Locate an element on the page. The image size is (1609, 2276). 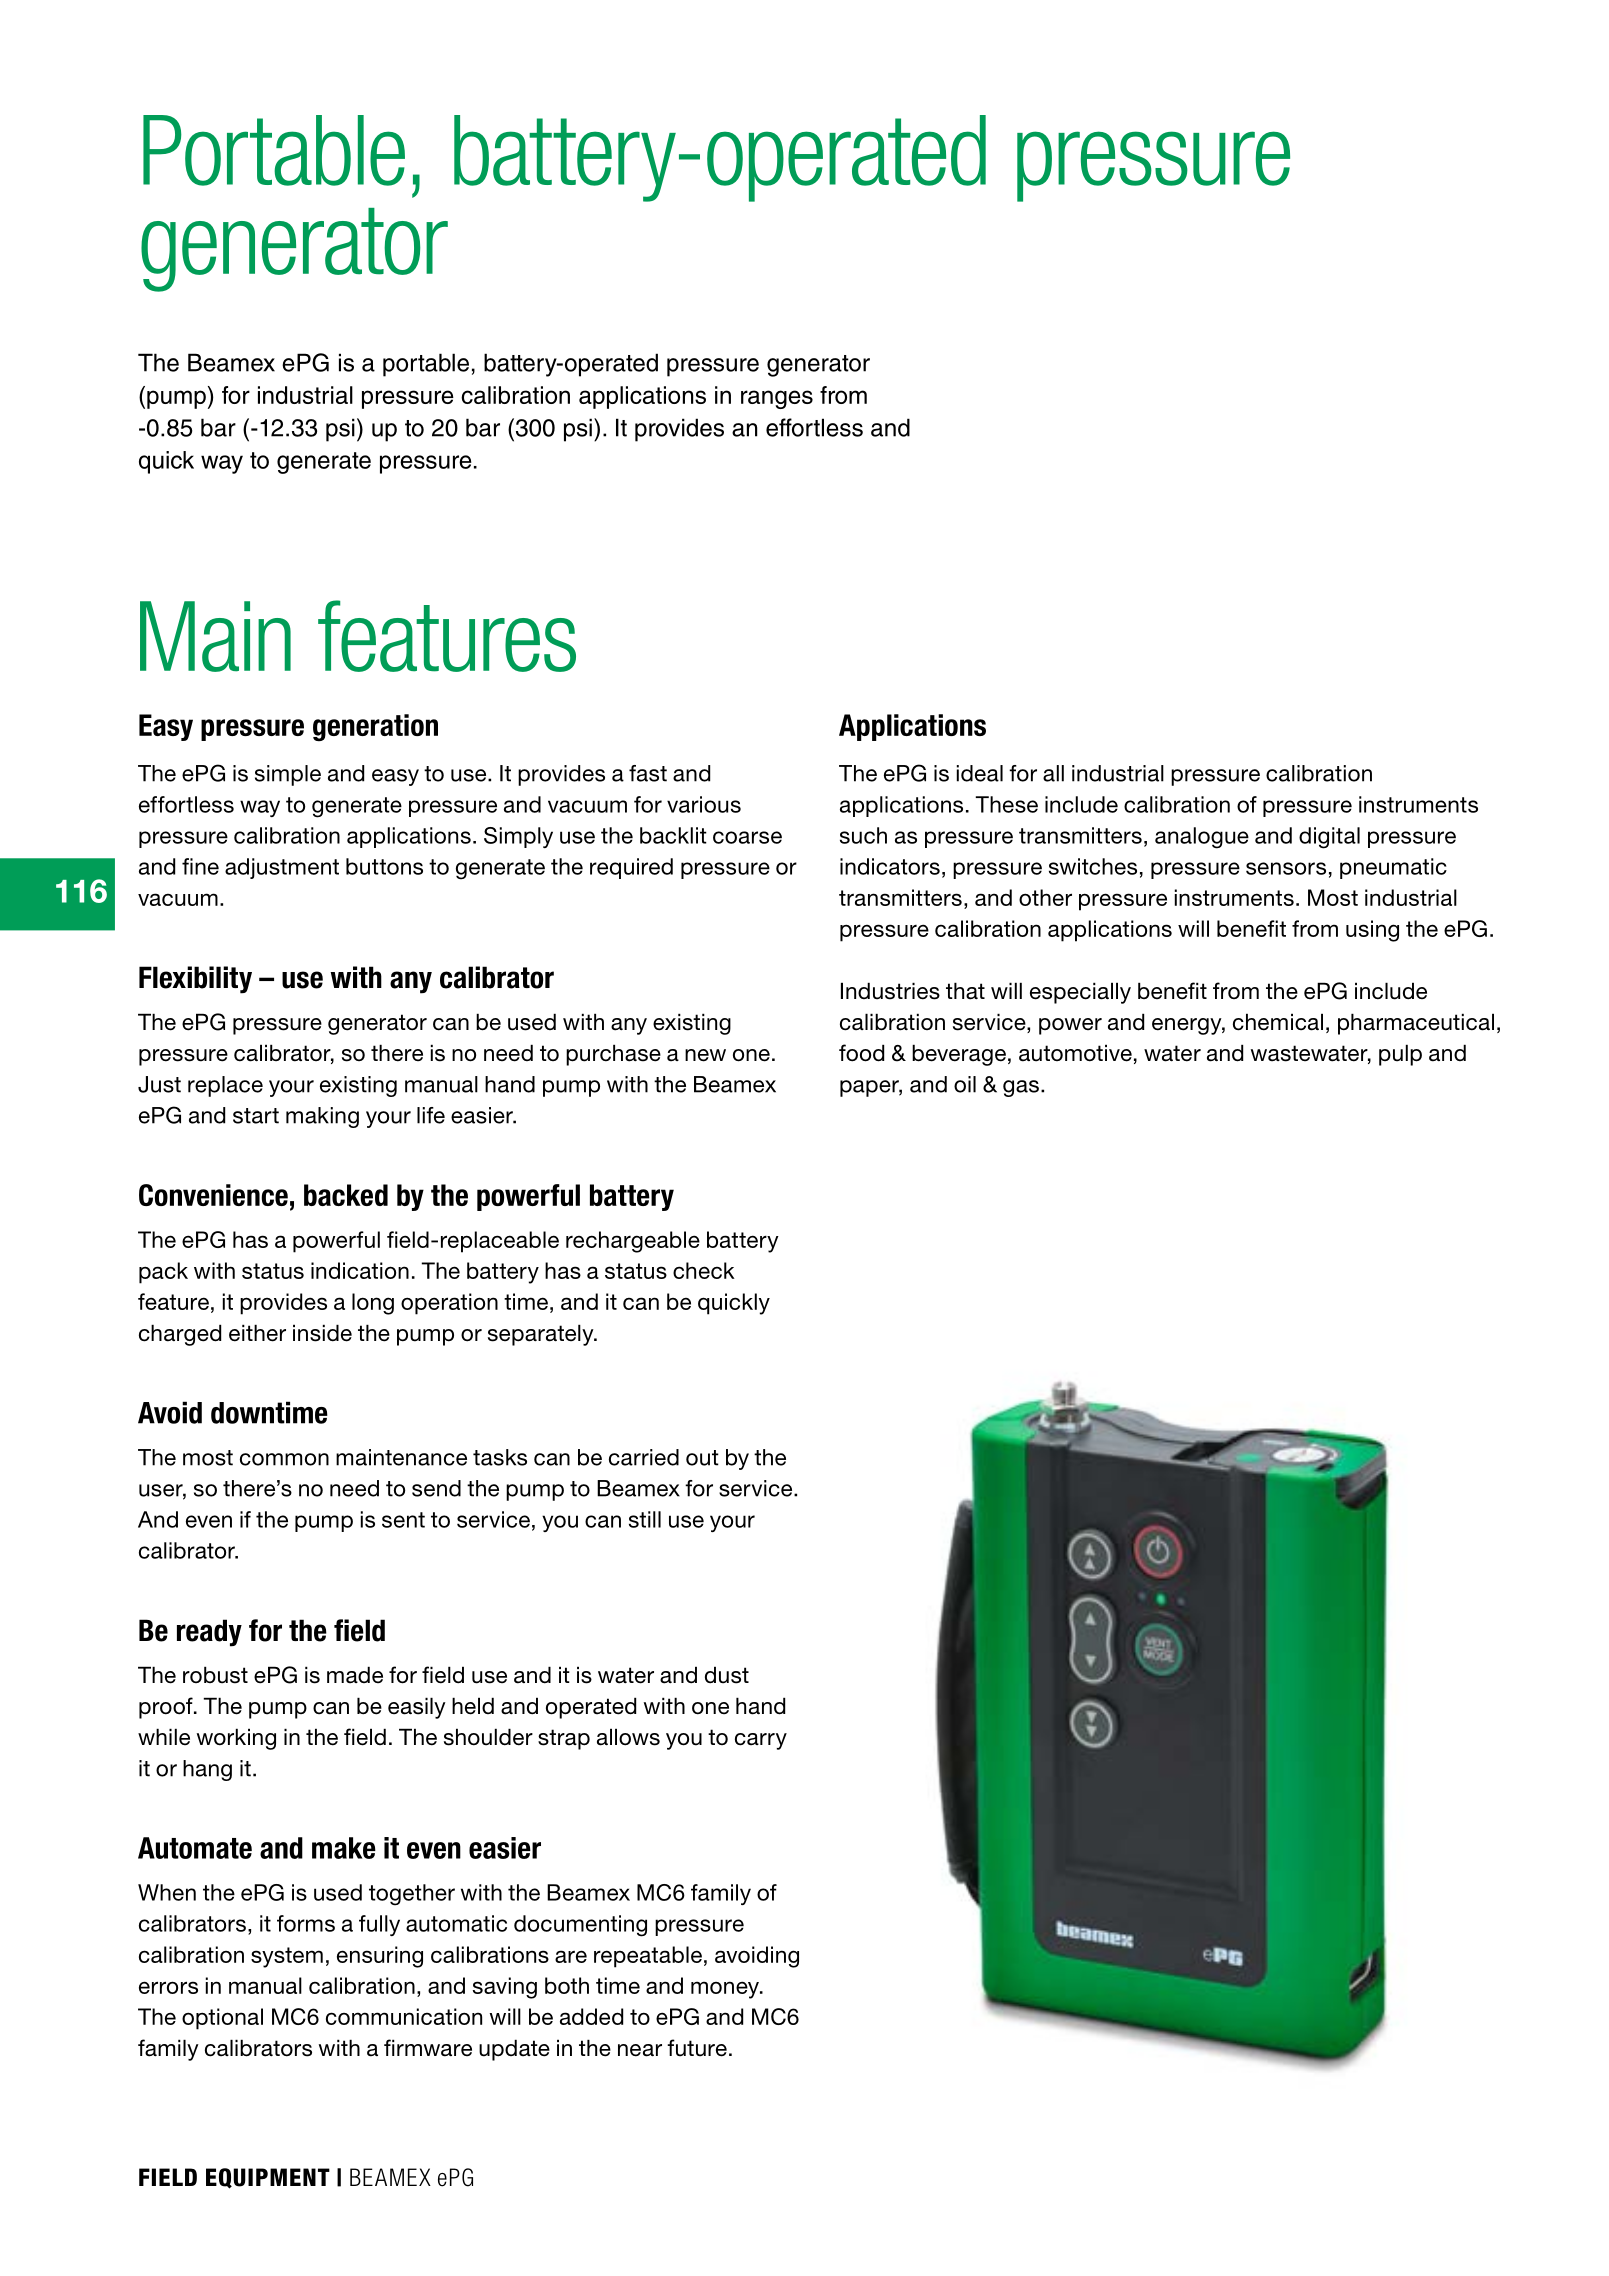
money is located at coordinates (726, 1990).
